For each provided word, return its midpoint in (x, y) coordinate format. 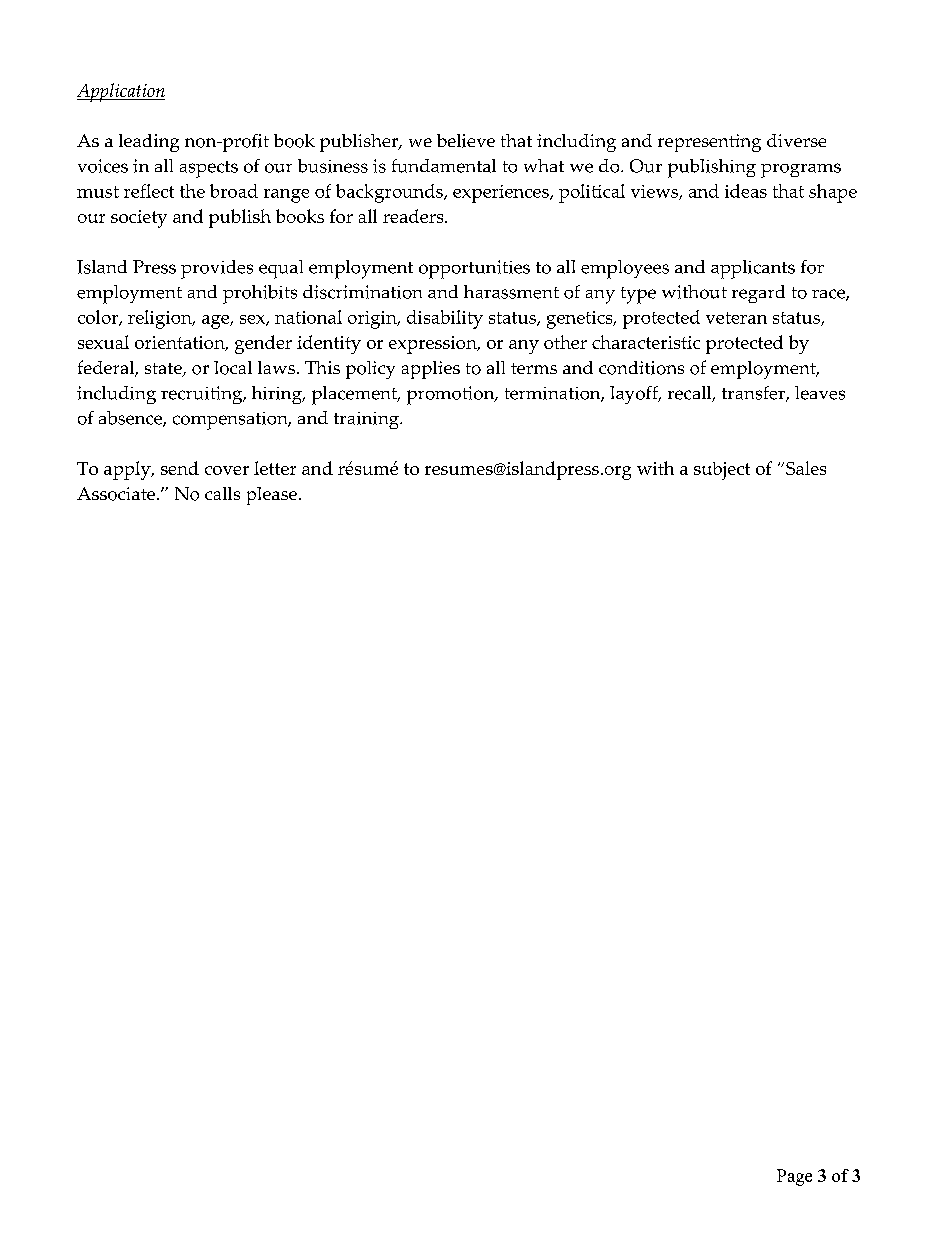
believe (466, 141)
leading (149, 143)
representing (709, 143)
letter (275, 468)
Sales (806, 468)
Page (794, 1177)
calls (222, 493)
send (180, 468)
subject (722, 471)
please (272, 496)
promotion (452, 395)
